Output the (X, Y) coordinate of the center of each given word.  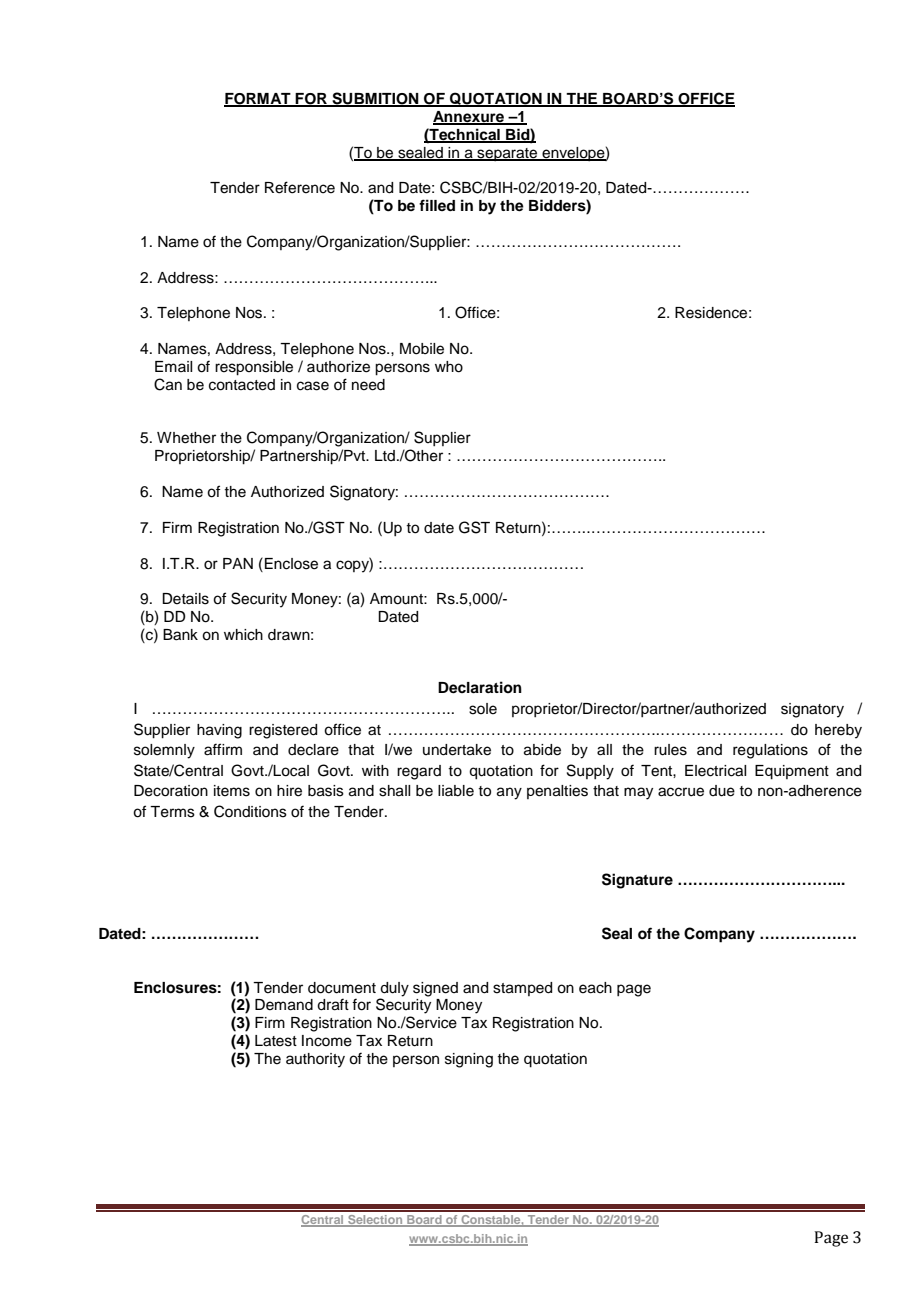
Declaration (480, 687)
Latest (276, 1041)
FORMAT (258, 100)
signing (469, 1060)
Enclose (291, 564)
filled (437, 205)
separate (507, 154)
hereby (838, 731)
